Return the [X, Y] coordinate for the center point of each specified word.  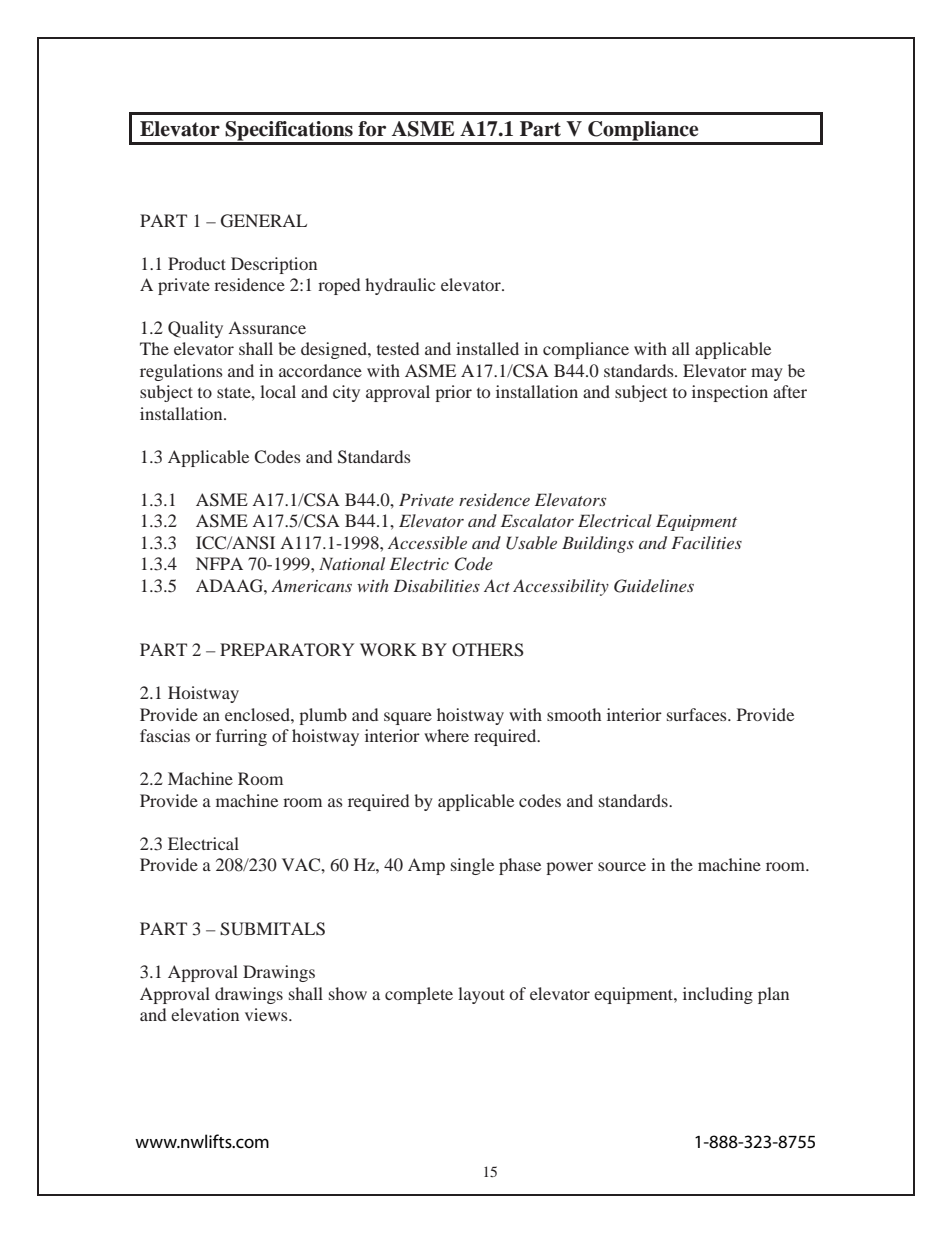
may [767, 374]
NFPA [219, 563]
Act [497, 585]
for [372, 129]
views [267, 1014]
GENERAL [264, 221]
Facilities [706, 542]
